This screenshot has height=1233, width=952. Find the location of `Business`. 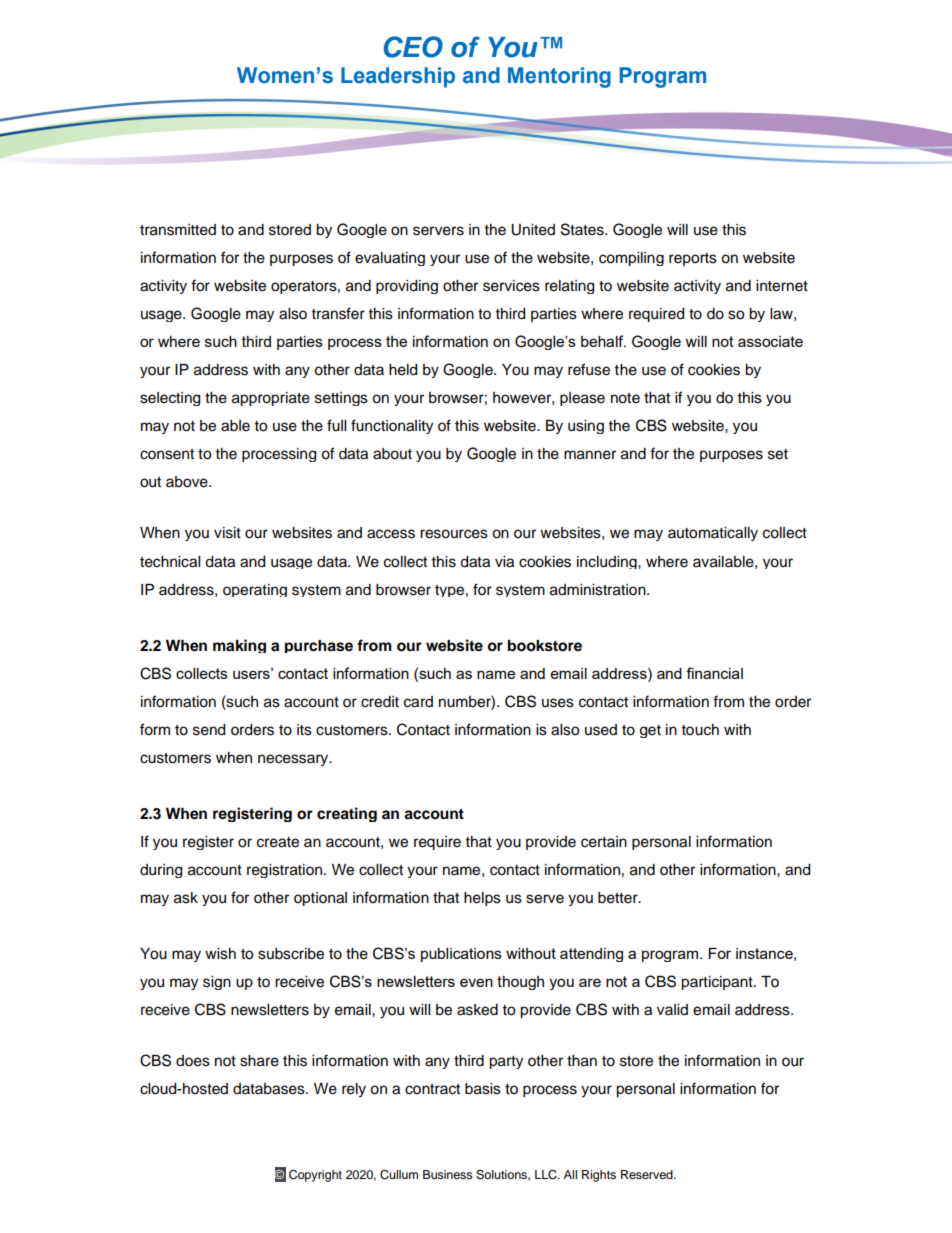

Business is located at coordinates (448, 1174).
